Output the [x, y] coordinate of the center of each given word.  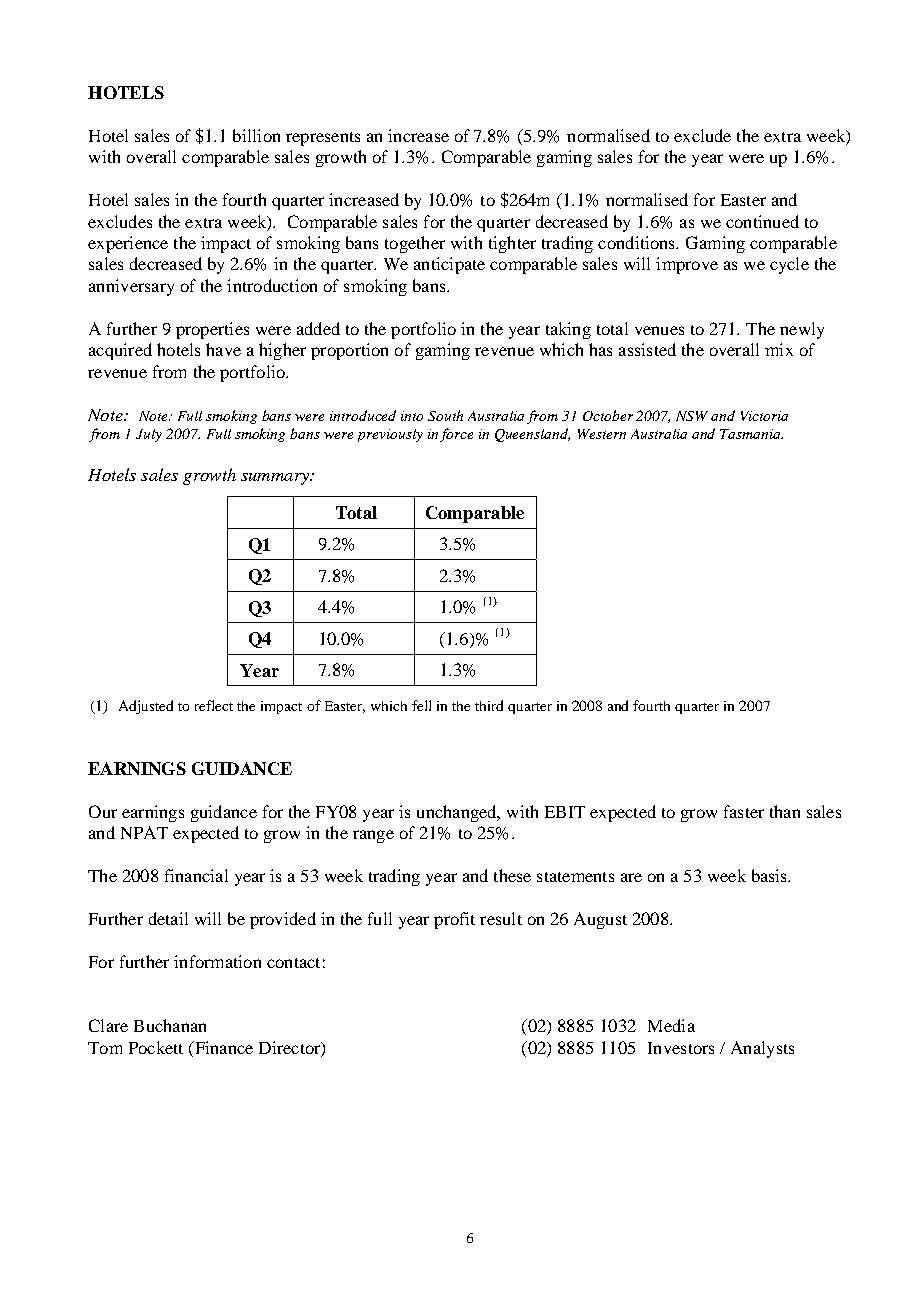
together [415, 244]
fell [421, 705]
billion [256, 135]
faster [744, 811]
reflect [214, 705]
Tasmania [751, 434]
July [149, 435]
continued [762, 221]
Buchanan [170, 1025]
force [456, 435]
